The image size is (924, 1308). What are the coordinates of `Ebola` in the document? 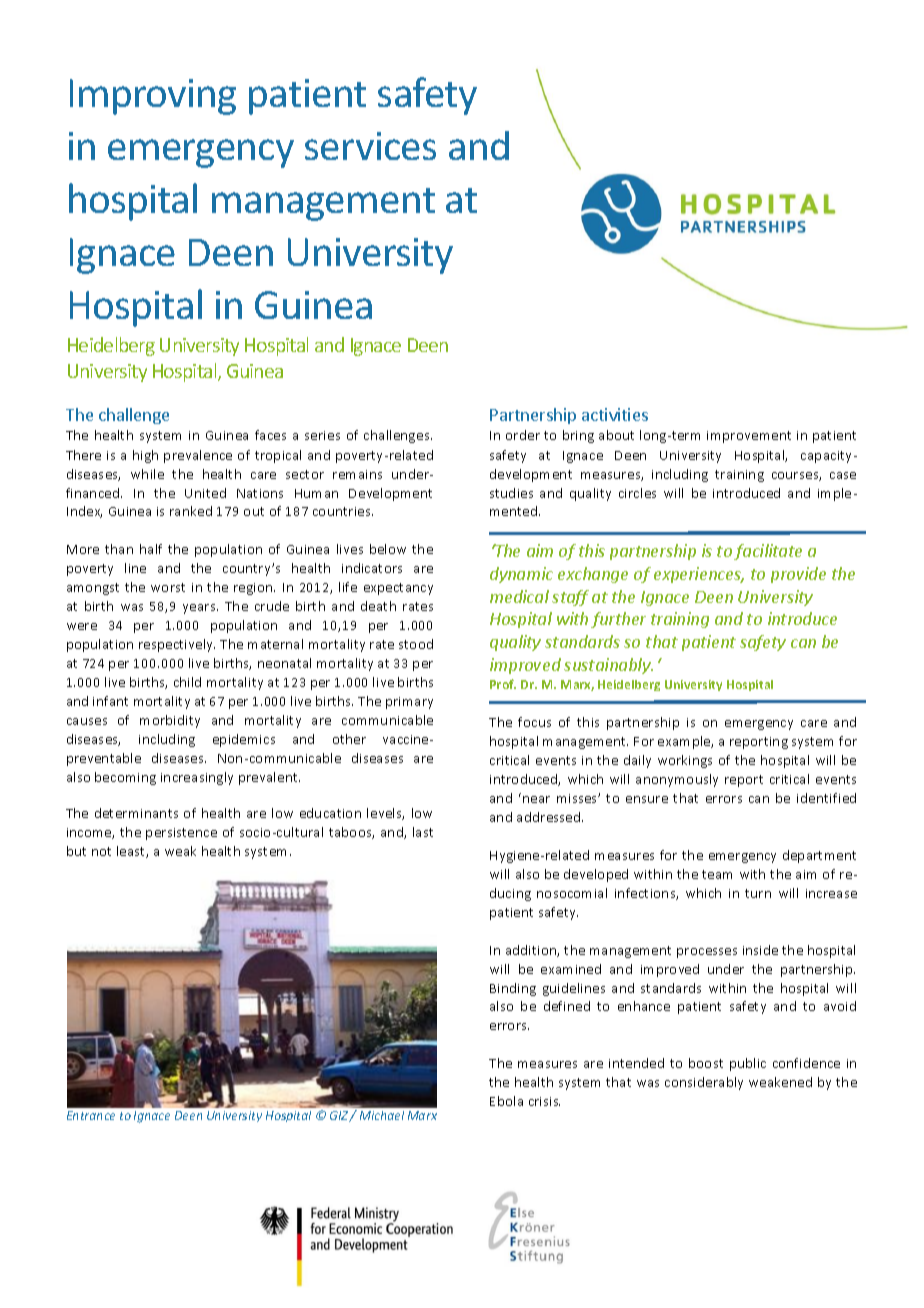 It's located at (506, 1101).
